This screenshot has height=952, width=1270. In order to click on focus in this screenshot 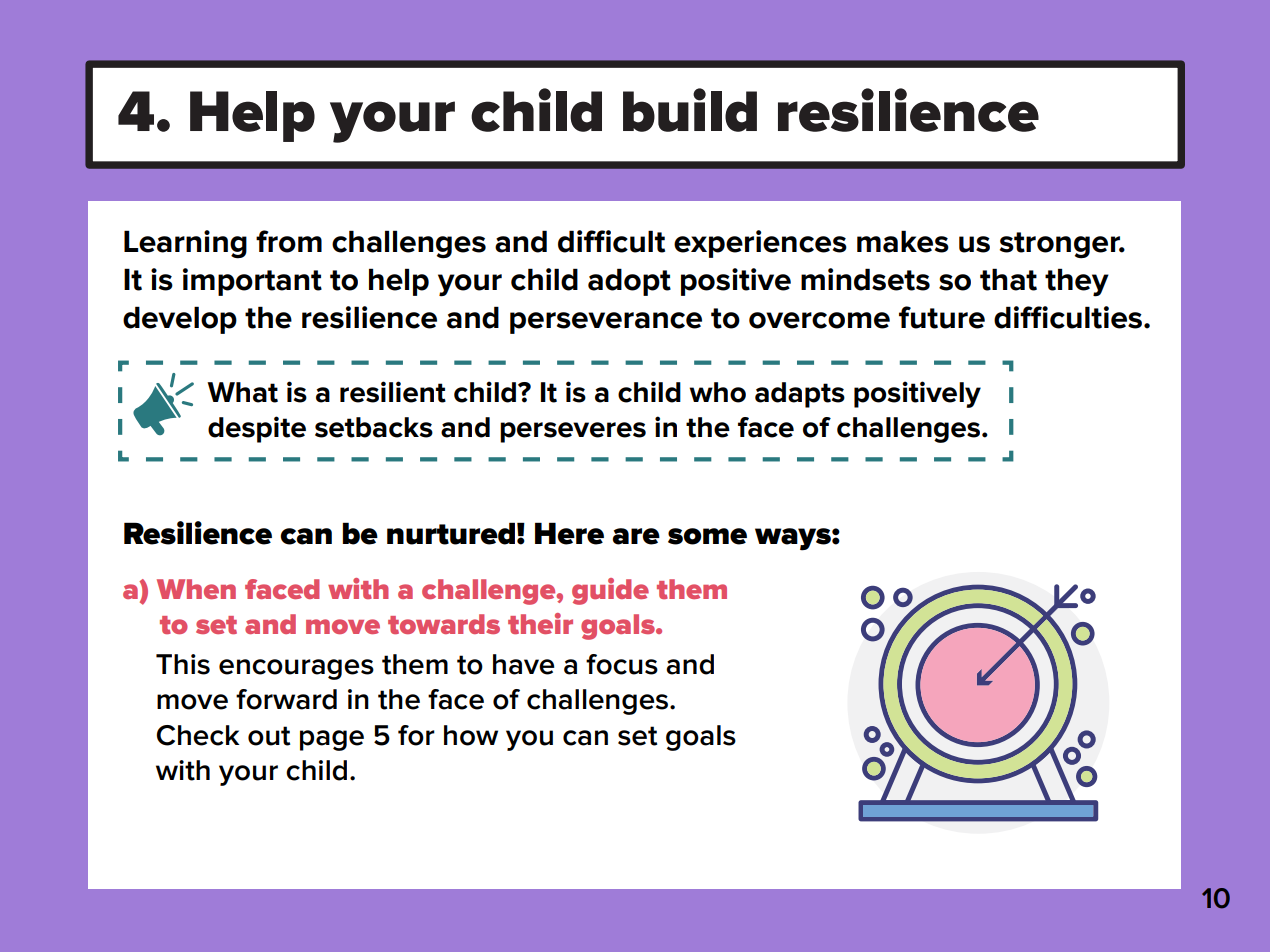, I will do `click(622, 664)`.
